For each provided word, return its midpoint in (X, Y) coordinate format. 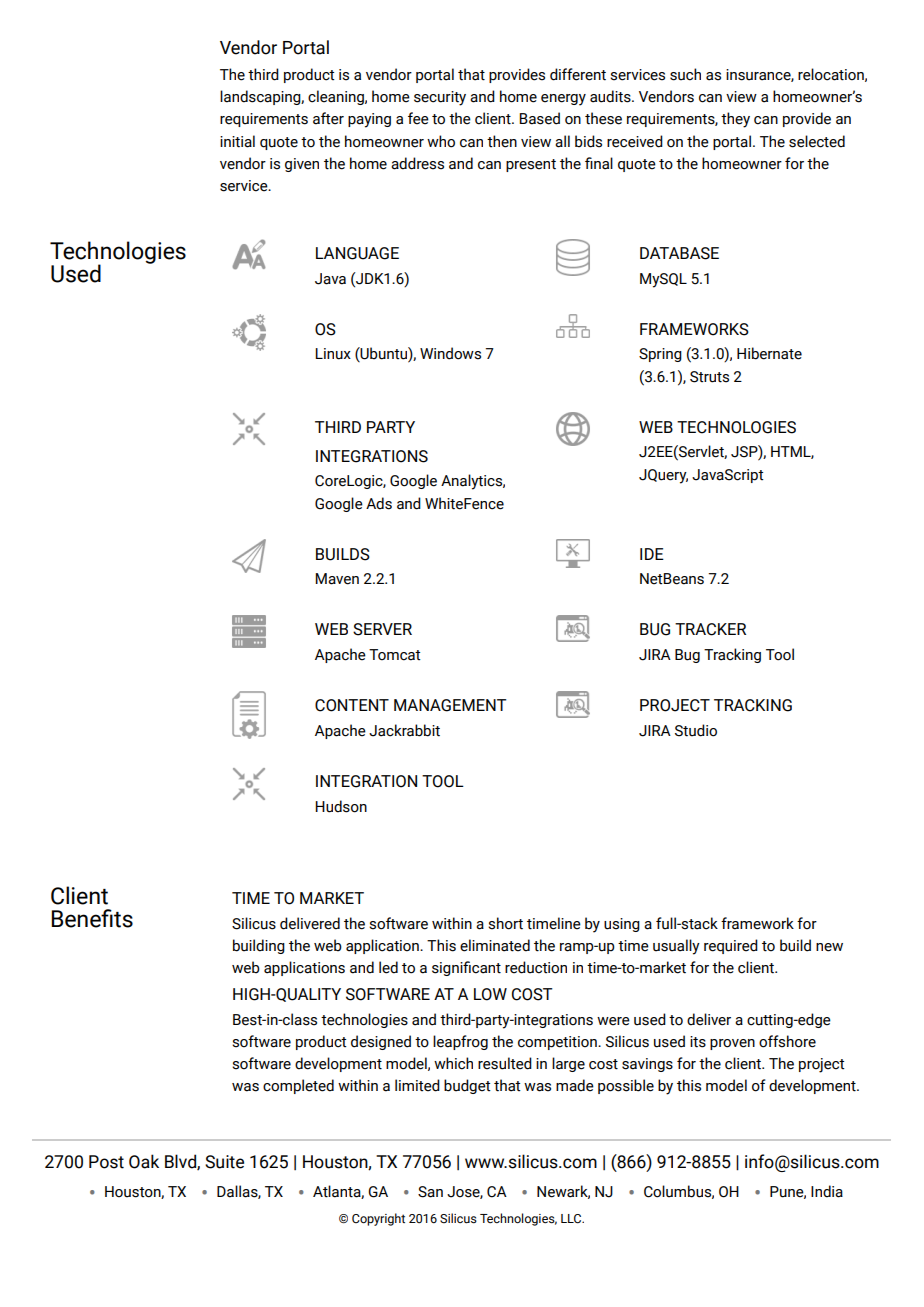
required (731, 946)
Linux (333, 354)
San (430, 1192)
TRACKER (710, 629)
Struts (709, 377)
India (827, 1191)
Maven (337, 579)
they (735, 120)
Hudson (341, 806)
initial (237, 141)
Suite (224, 1162)
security (440, 98)
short (505, 923)
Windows (450, 353)
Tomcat (395, 655)
